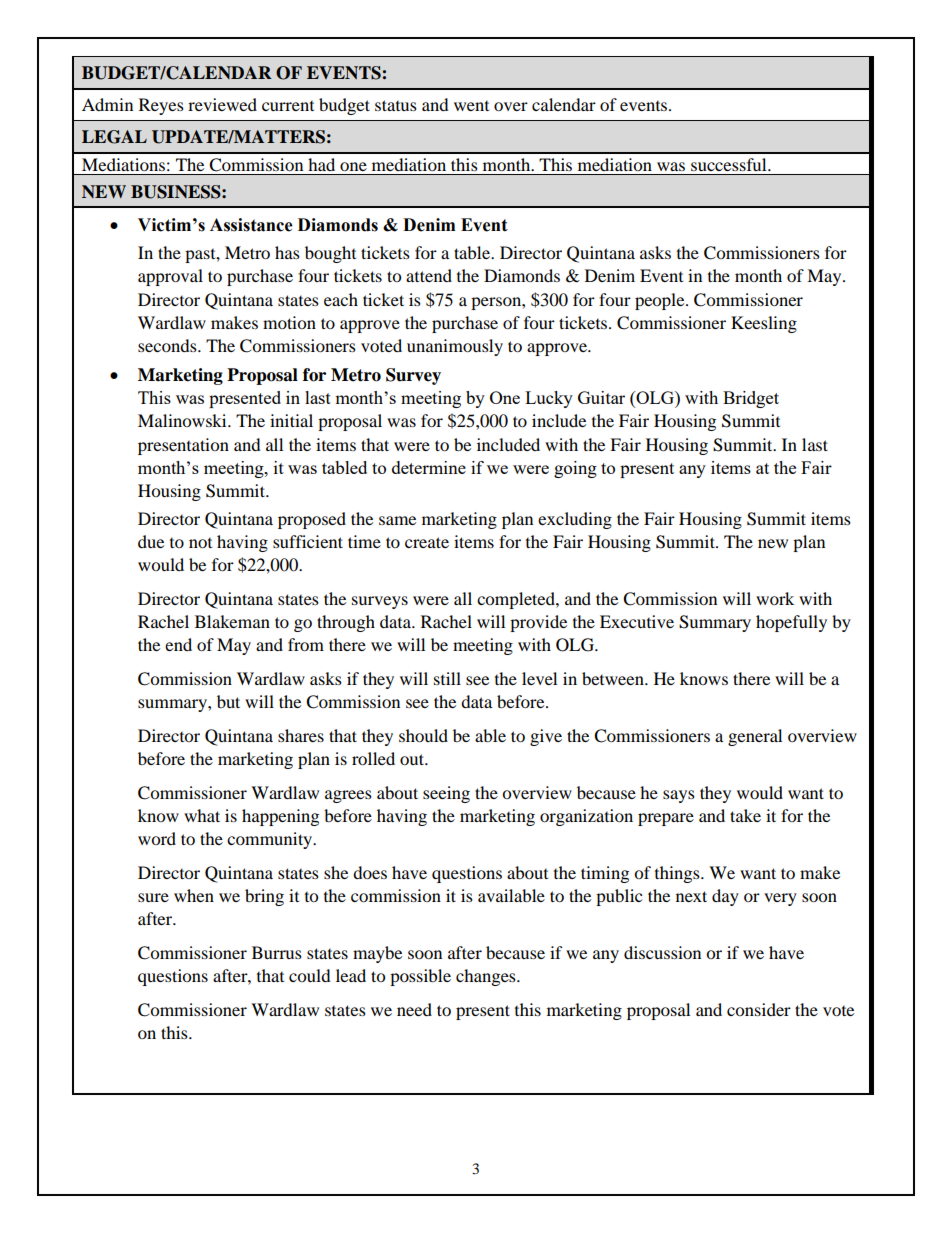  Describe the element at coordinates (310, 975) in the document. I see `could` at that location.
